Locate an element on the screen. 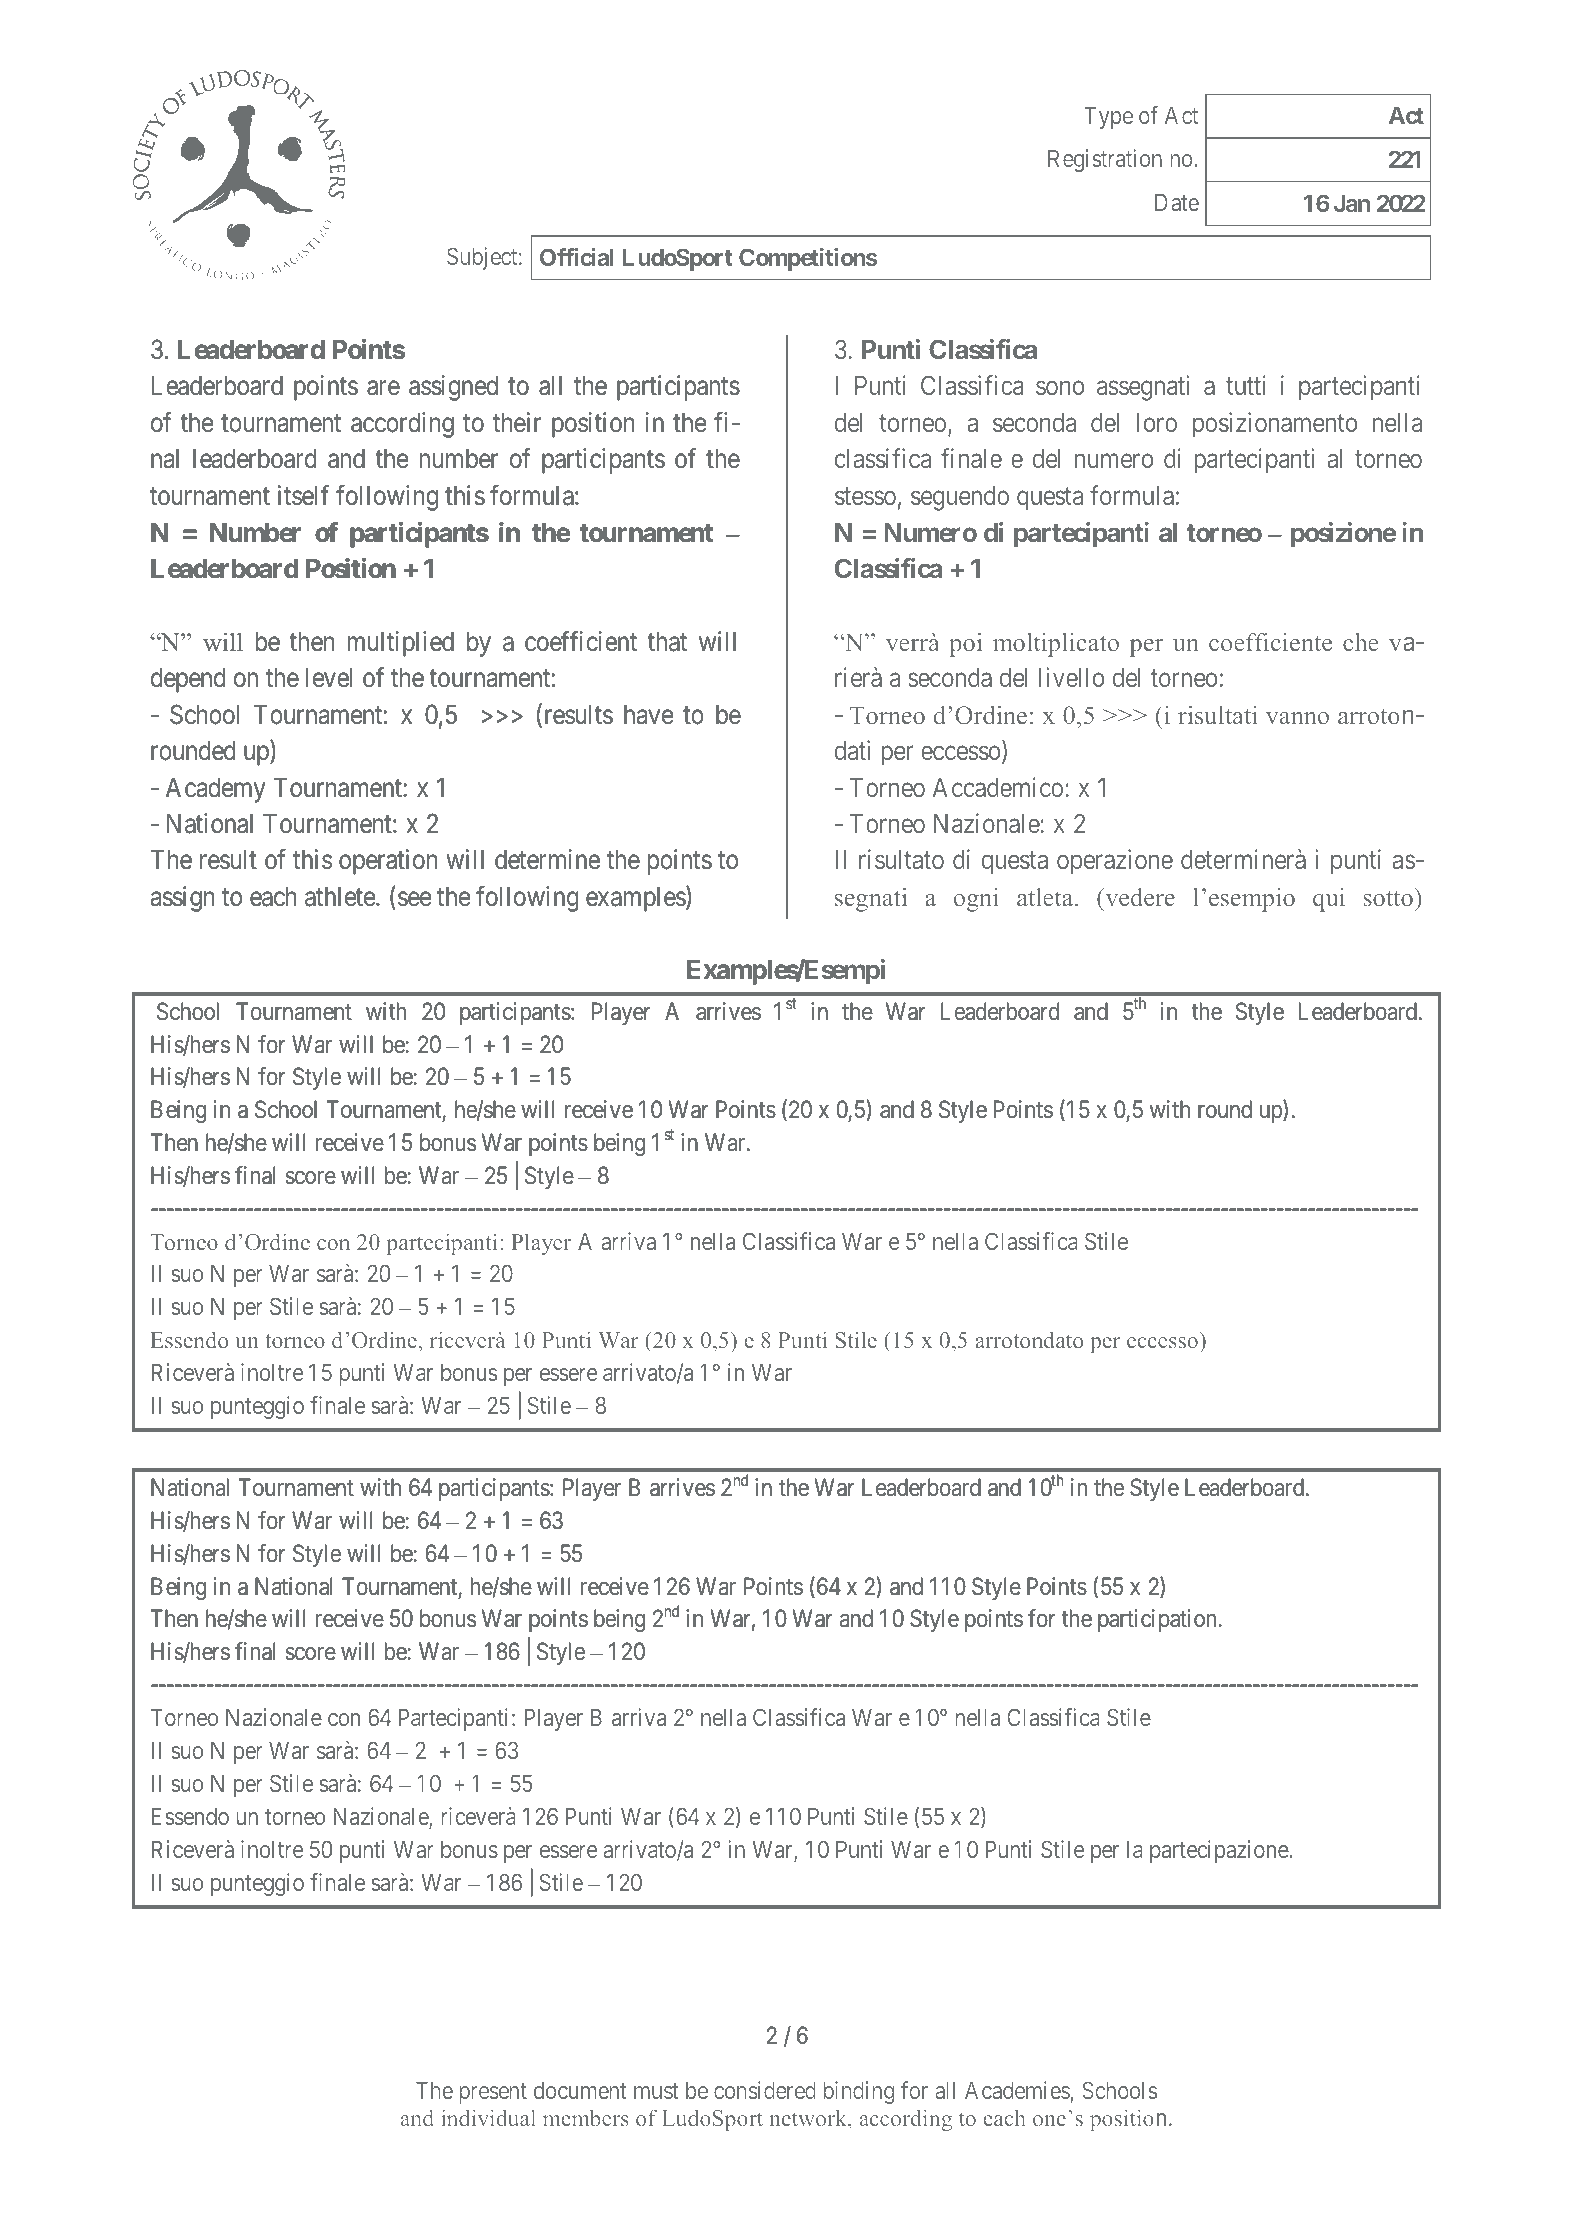 This screenshot has height=2226, width=1573. present is located at coordinates (493, 2093).
